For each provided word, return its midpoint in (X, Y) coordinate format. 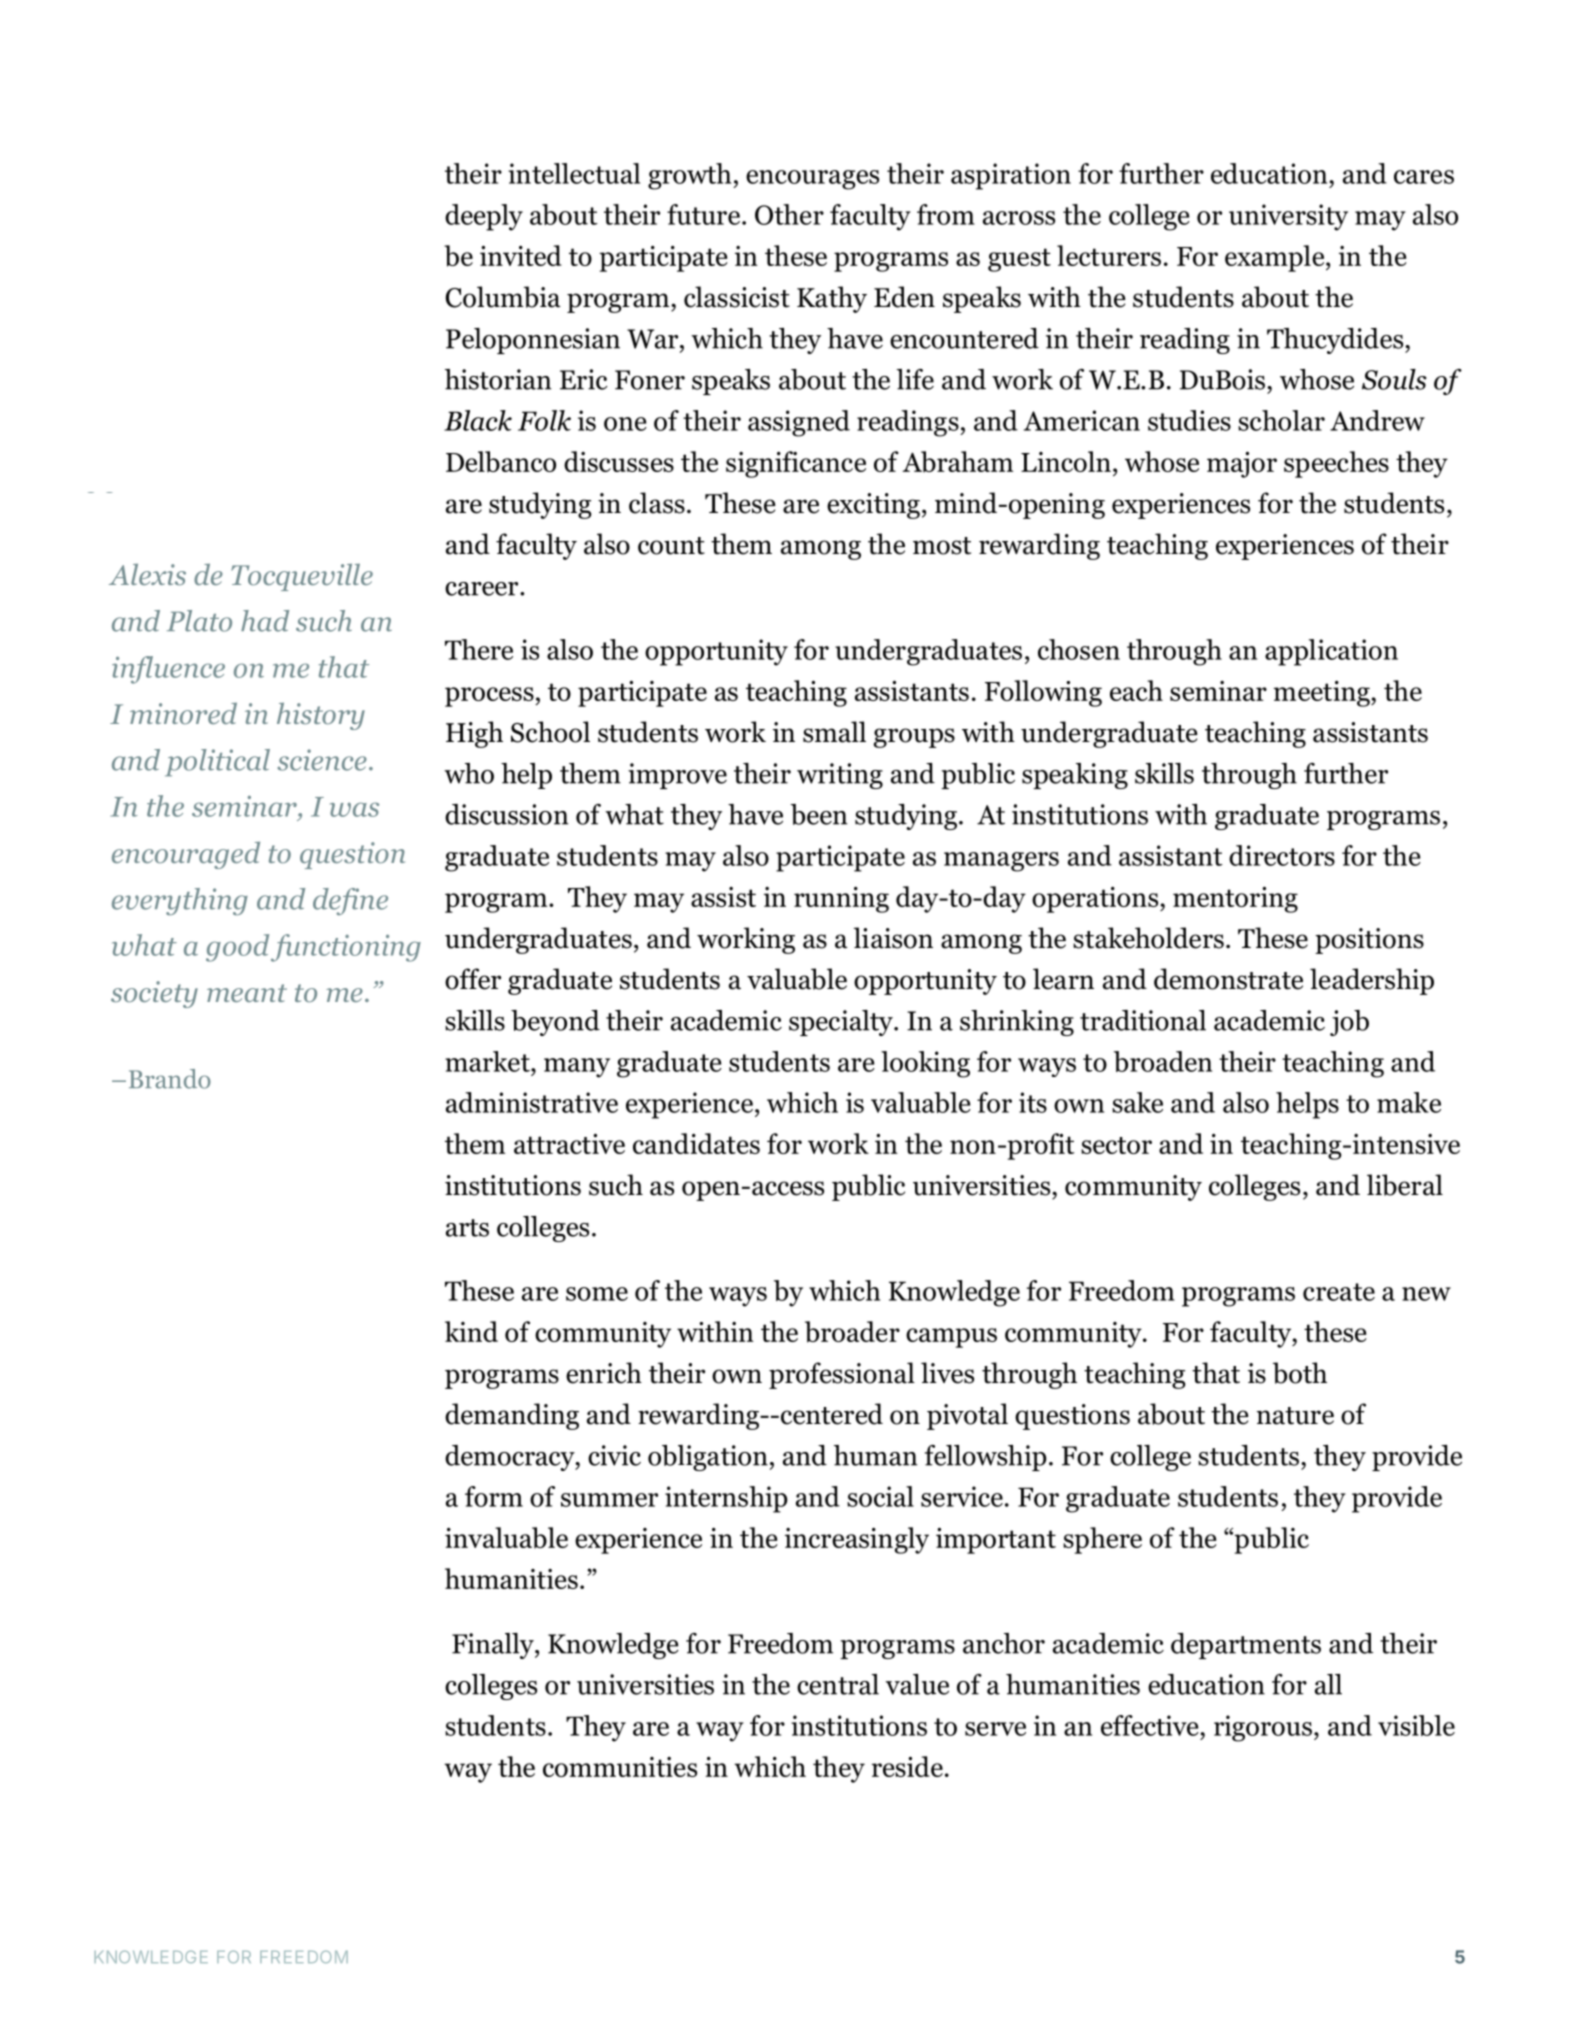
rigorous (1263, 1728)
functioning (346, 948)
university (1288, 217)
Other (789, 214)
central (838, 1684)
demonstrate (1228, 979)
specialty (842, 1023)
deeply (484, 217)
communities (620, 1767)
